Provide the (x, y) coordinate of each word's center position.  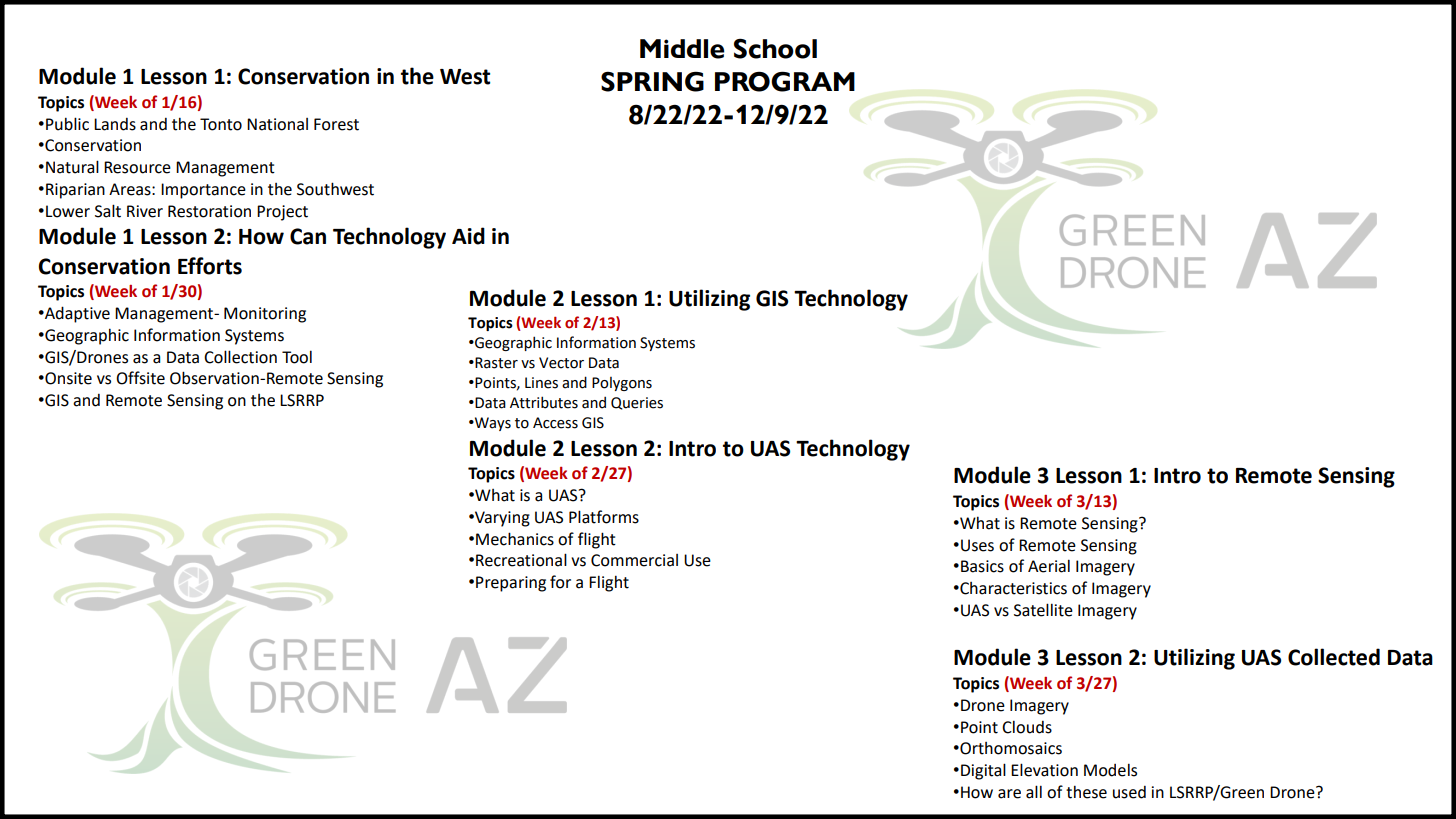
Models (1110, 770)
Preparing (511, 584)
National (277, 124)
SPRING (652, 81)
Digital (983, 771)
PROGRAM (785, 81)
